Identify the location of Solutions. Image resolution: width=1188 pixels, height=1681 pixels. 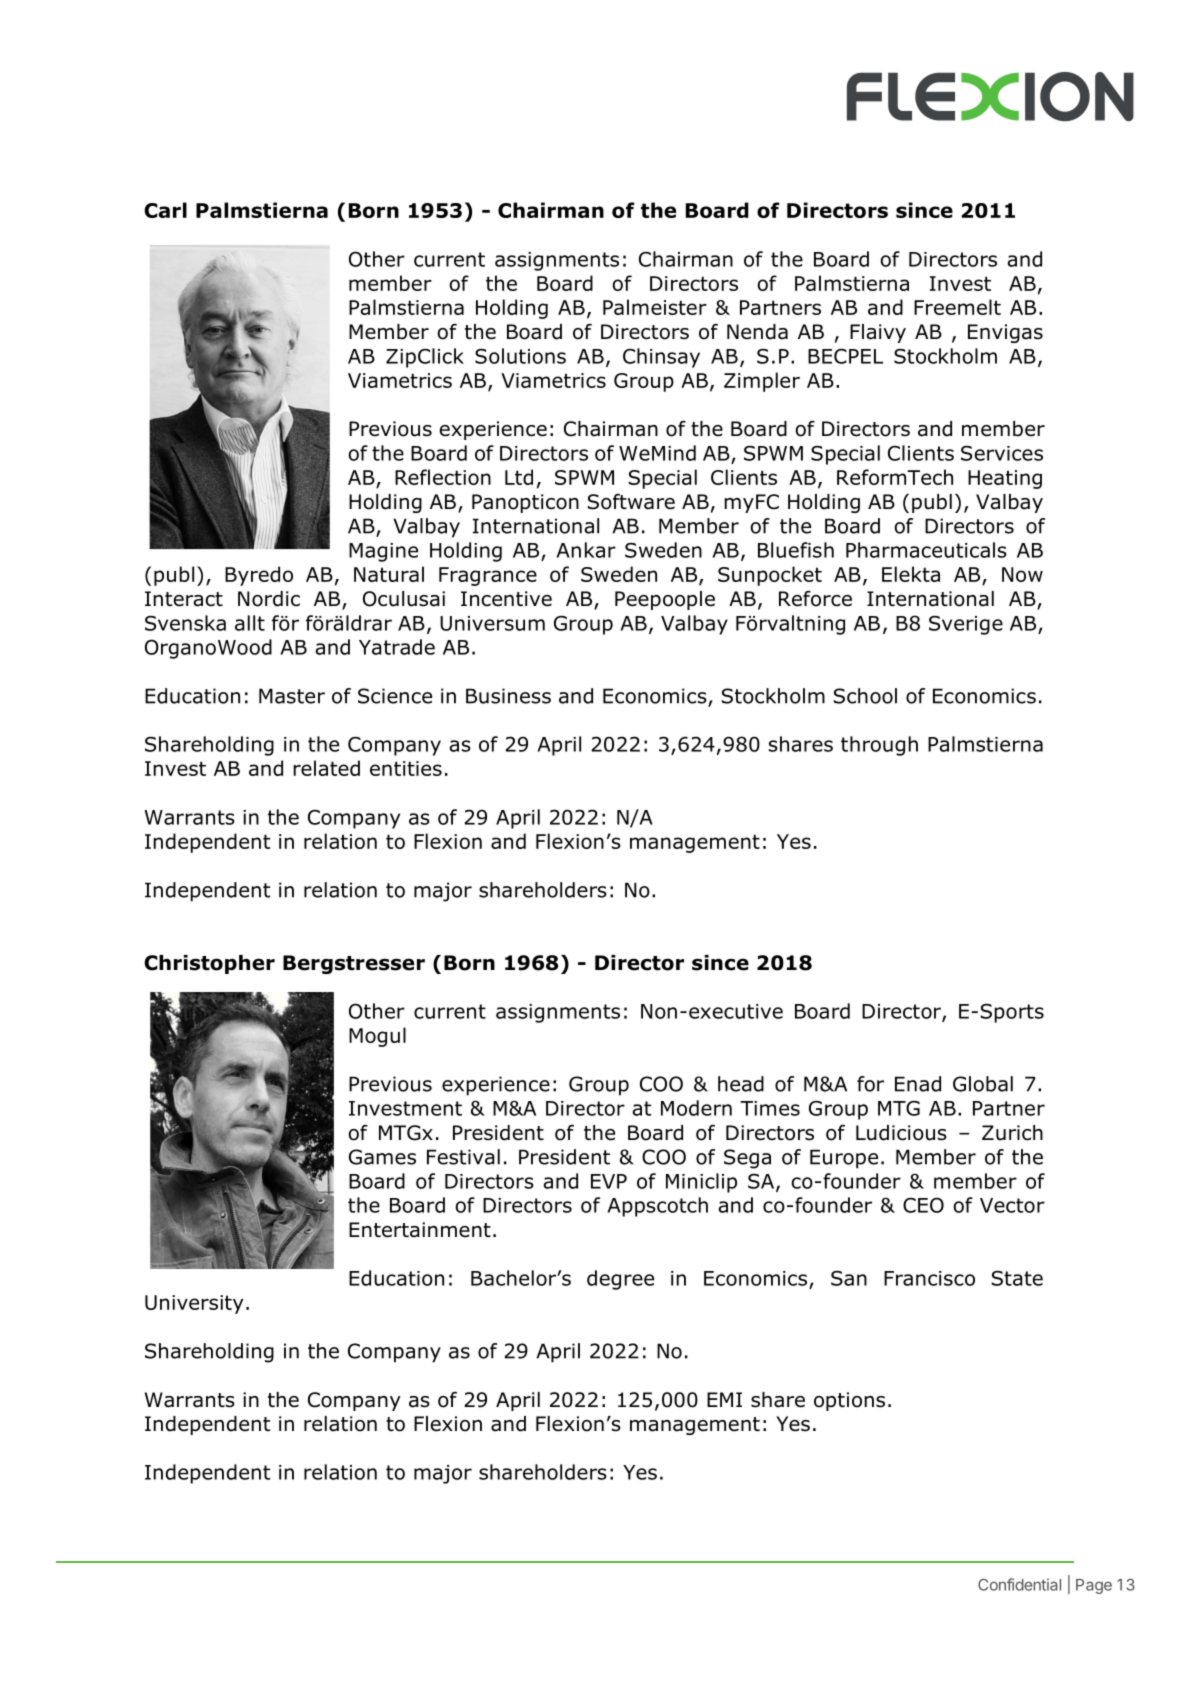
(520, 356).
